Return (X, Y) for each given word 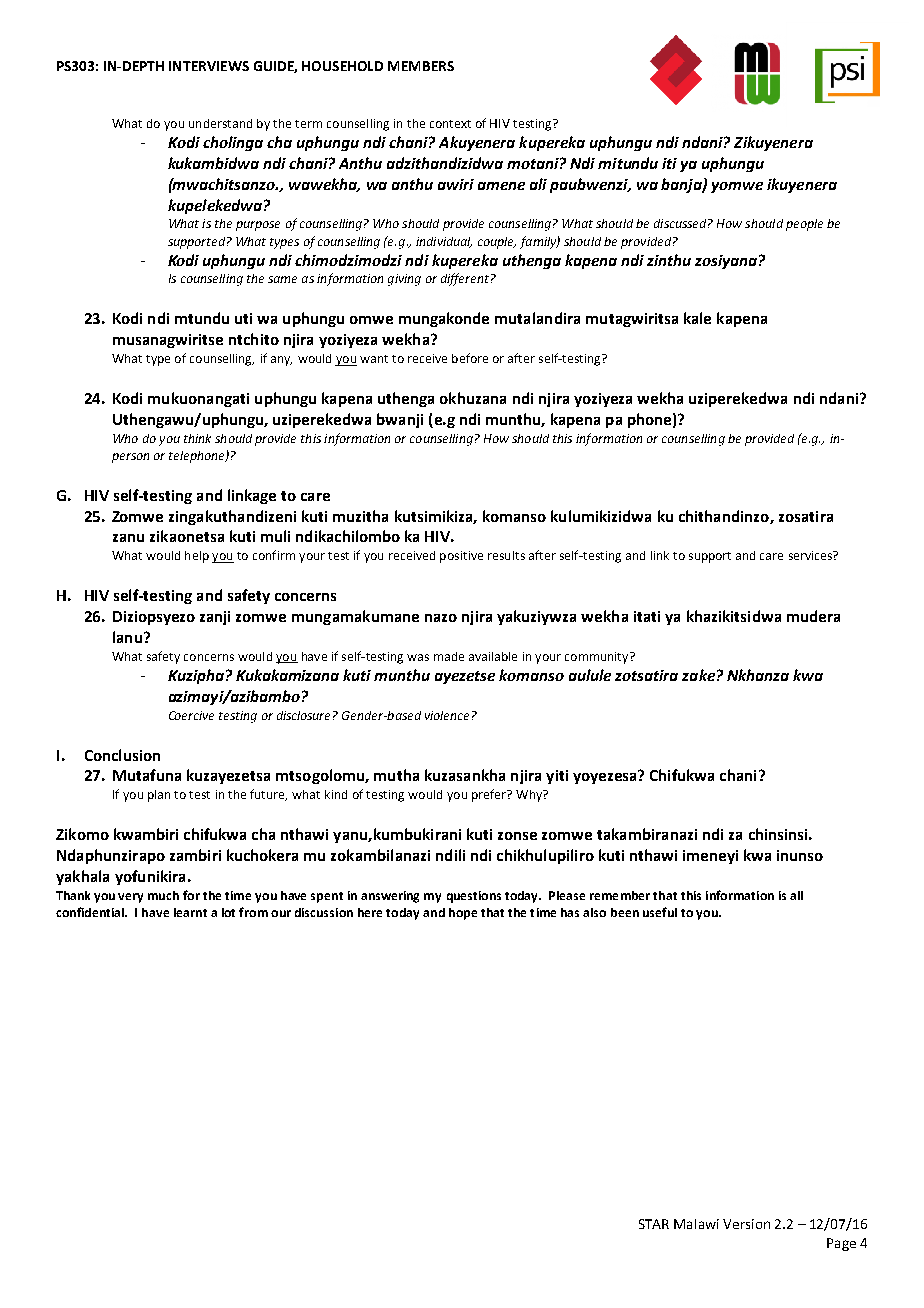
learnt (190, 912)
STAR (654, 1224)
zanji (215, 618)
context (450, 124)
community (598, 658)
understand (220, 123)
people (804, 225)
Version (746, 1224)
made (449, 656)
